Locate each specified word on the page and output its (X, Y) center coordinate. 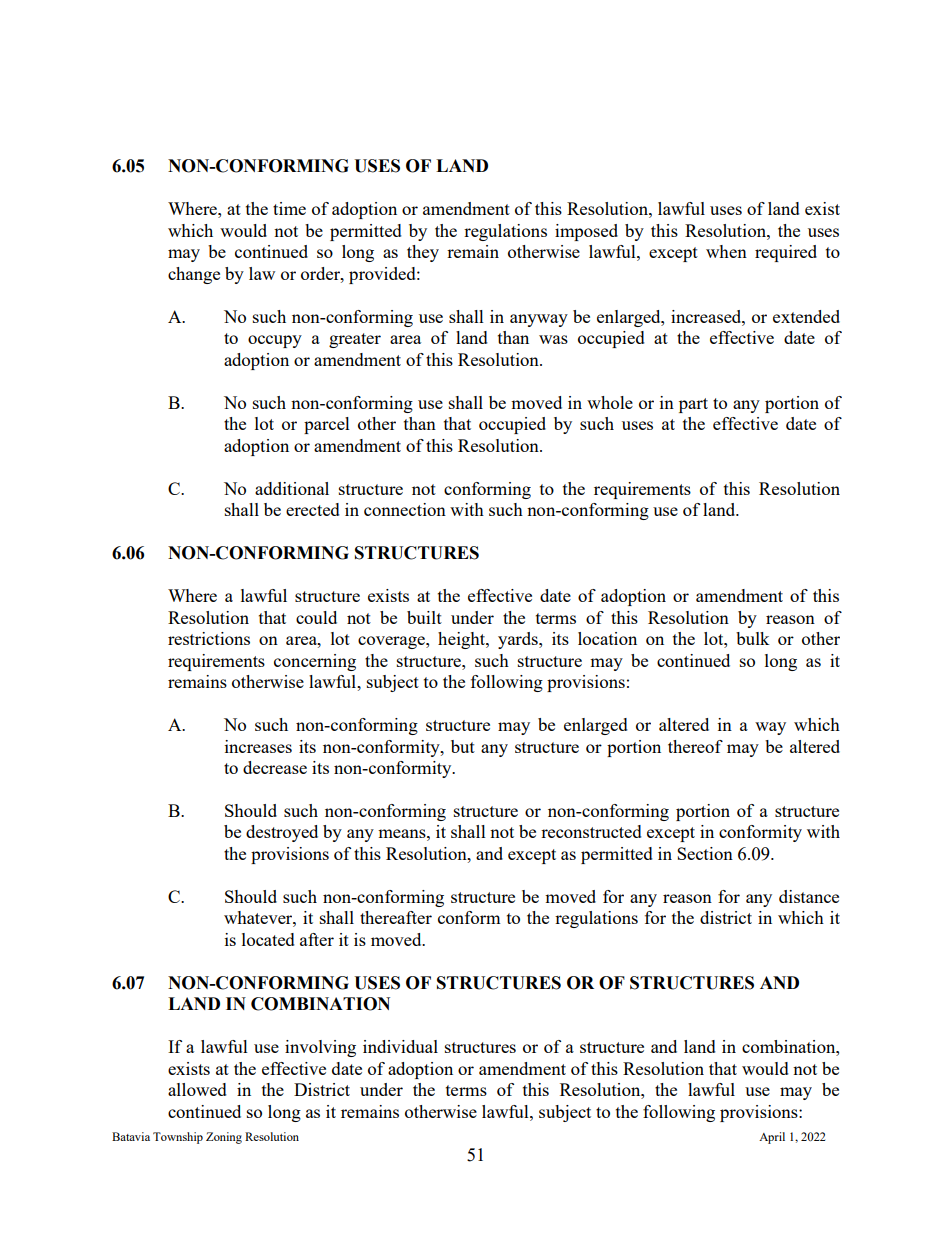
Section (705, 853)
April (772, 1138)
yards (519, 640)
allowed (197, 1089)
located (268, 939)
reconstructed (591, 831)
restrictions (209, 638)
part (693, 405)
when (726, 251)
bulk (753, 638)
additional (292, 488)
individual (400, 1046)
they (423, 253)
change (194, 275)
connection (405, 509)
